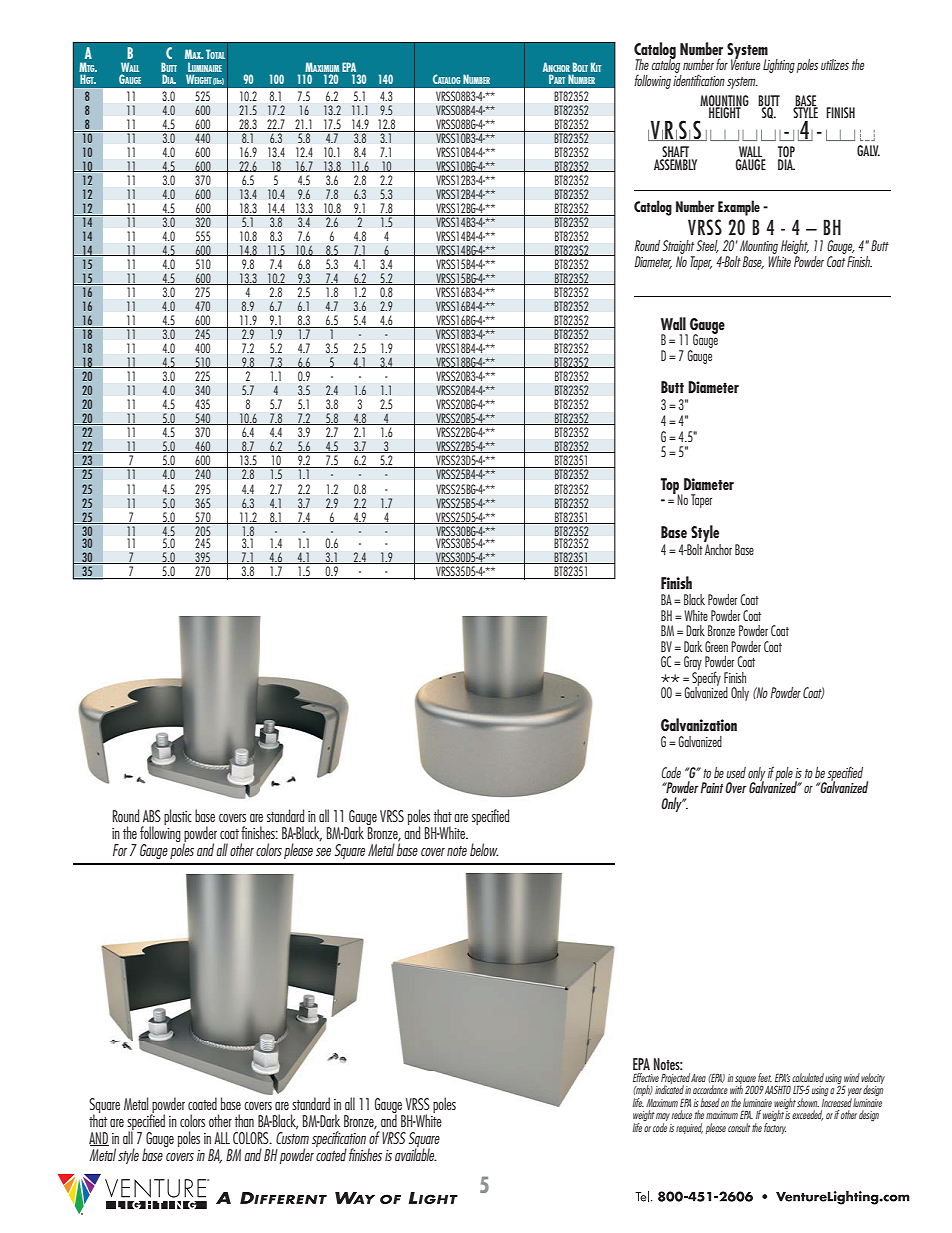 This document has width=952, height=1233. Describe the element at coordinates (675, 164) in the document. I see `ASSEMBLY` at that location.
